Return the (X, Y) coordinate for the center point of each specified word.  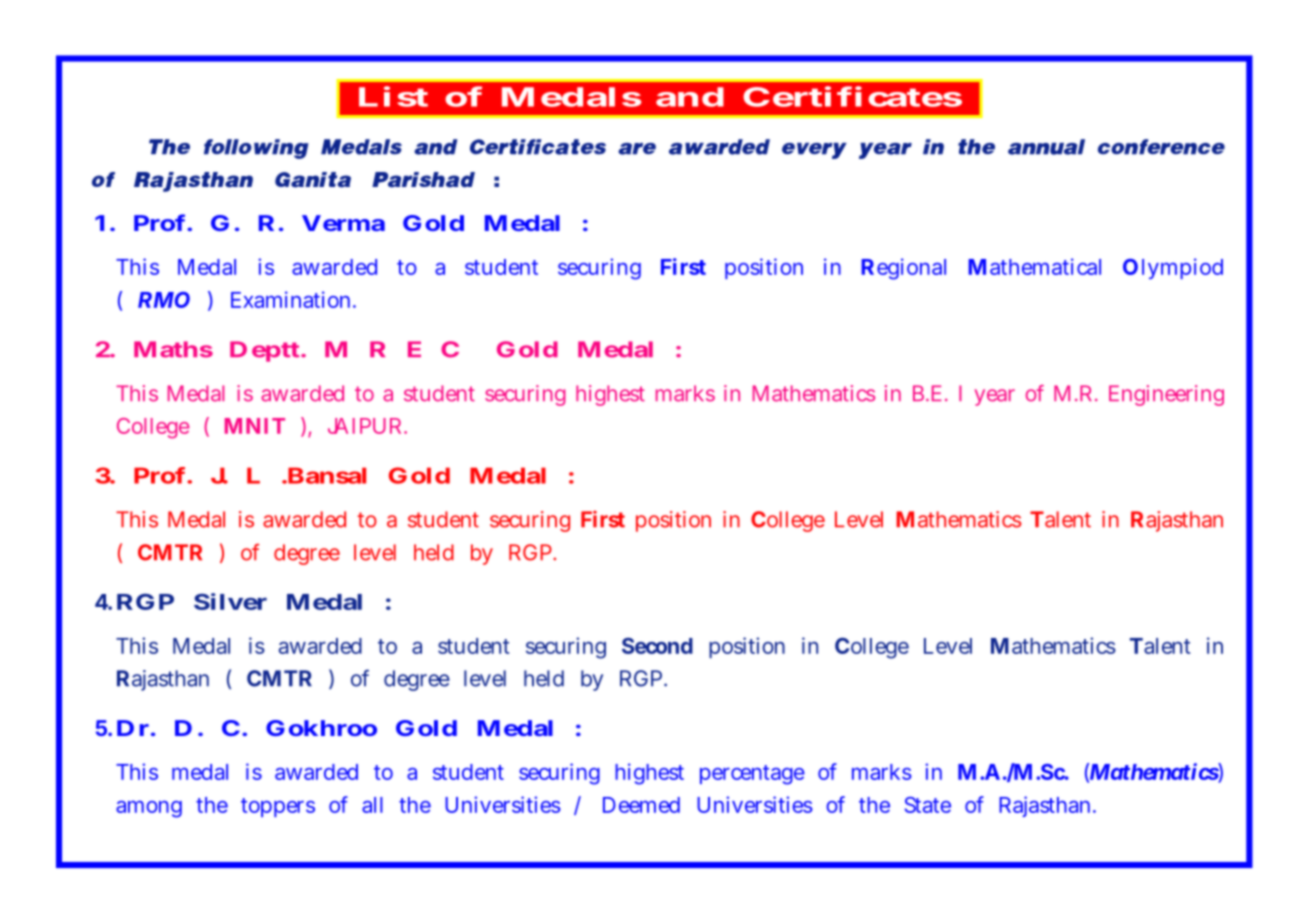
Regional (903, 269)
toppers (278, 807)
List (393, 96)
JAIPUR (367, 426)
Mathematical (1034, 266)
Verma (343, 223)
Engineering (1166, 395)
